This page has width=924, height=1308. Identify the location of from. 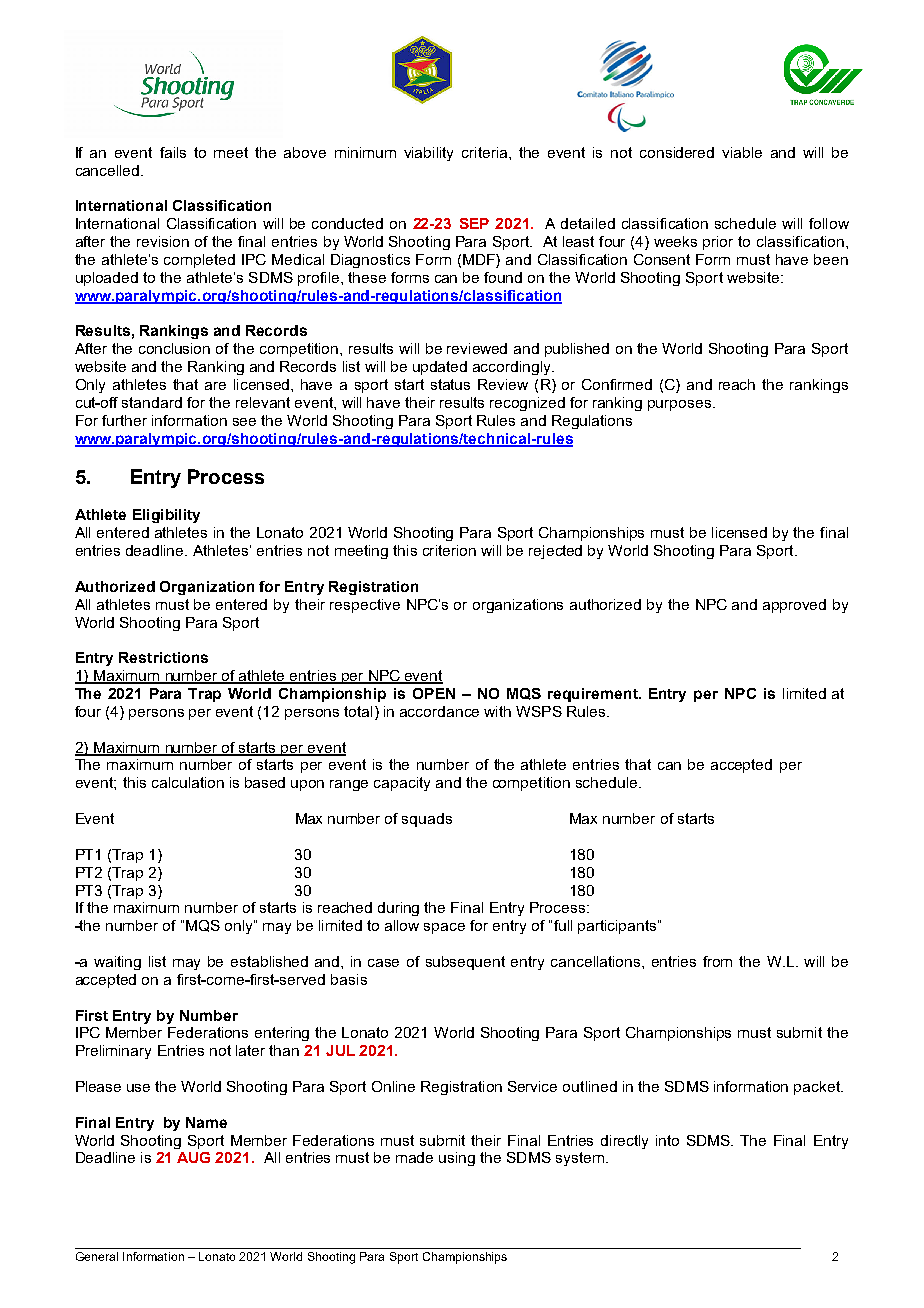
(717, 961).
